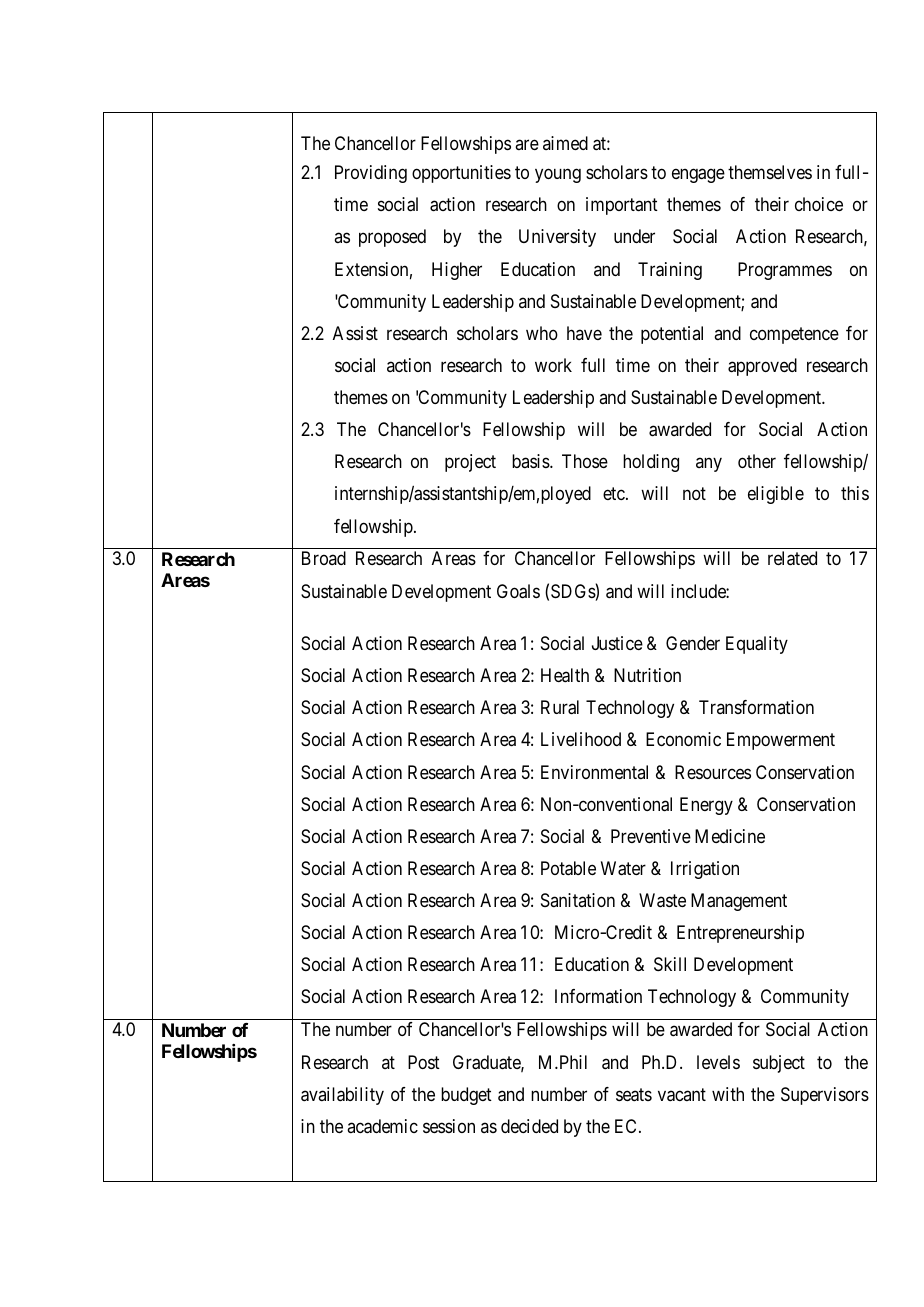 The width and height of the screenshot is (924, 1307). Describe the element at coordinates (560, 707) in the screenshot. I see `Rural` at that location.
